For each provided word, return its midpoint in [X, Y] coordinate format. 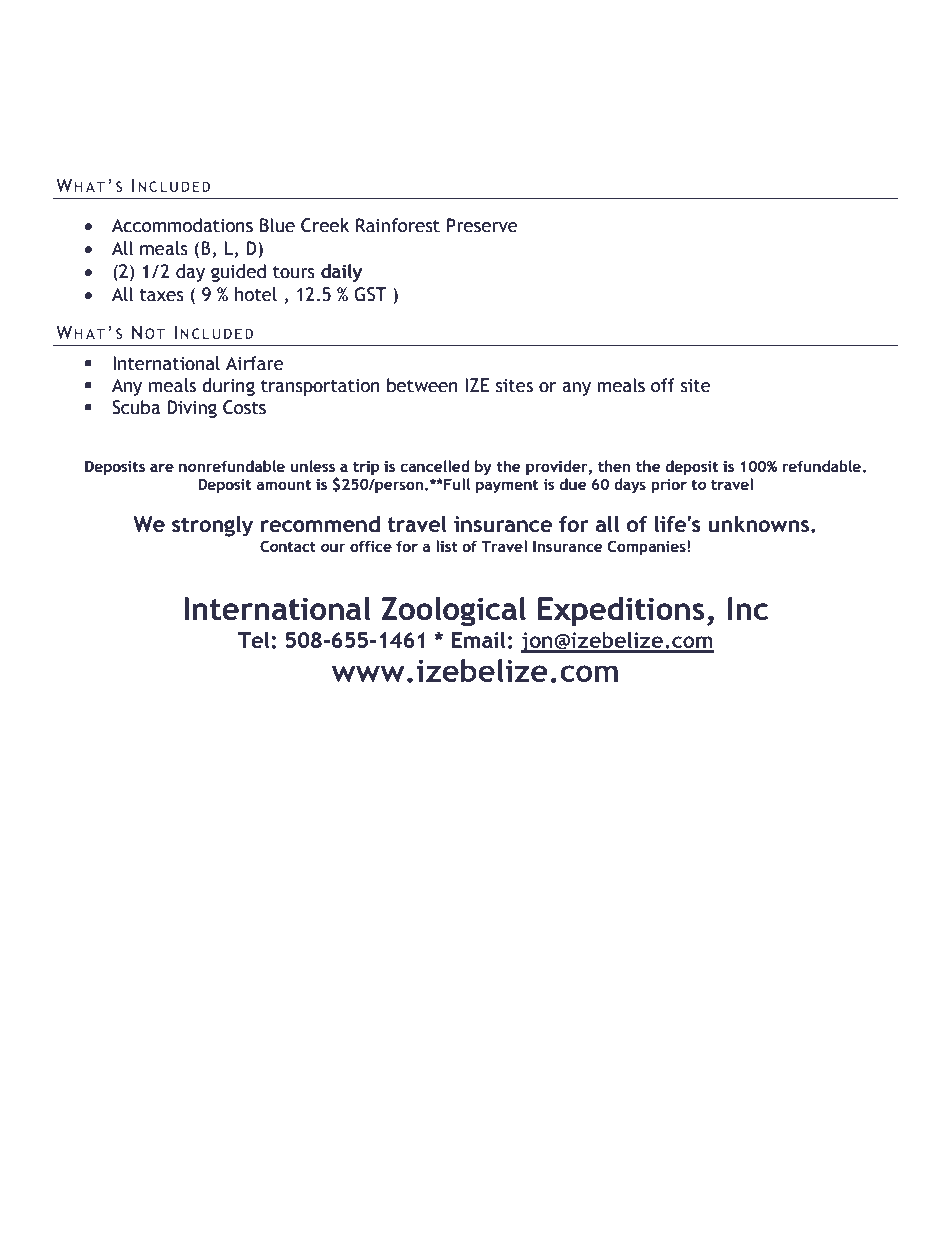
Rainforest [398, 225]
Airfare [255, 363]
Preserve [482, 225]
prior [669, 486]
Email [478, 639]
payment [507, 486]
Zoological [453, 611]
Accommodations [182, 225]
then [614, 466]
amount [283, 485]
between [422, 385]
